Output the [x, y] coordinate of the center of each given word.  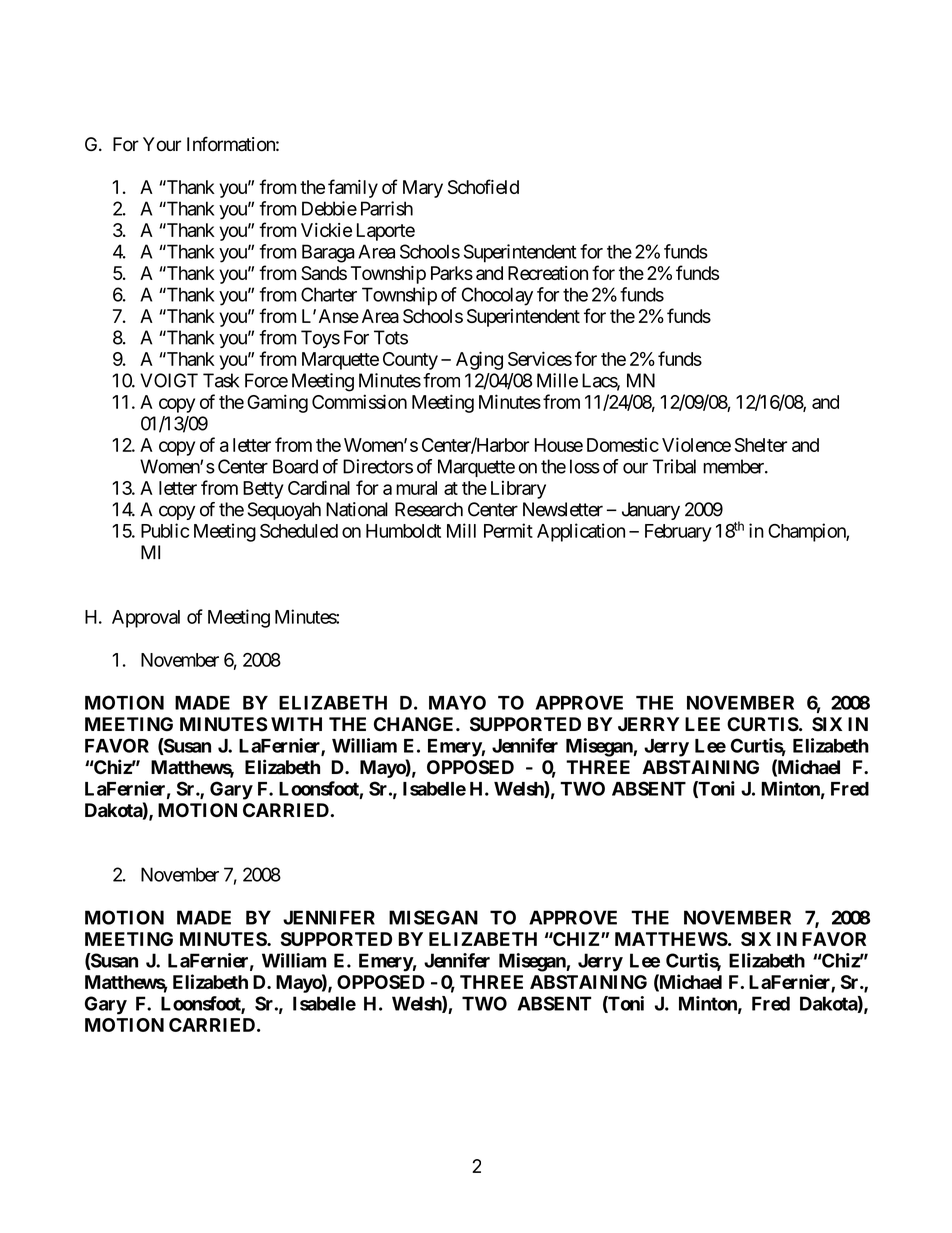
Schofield [483, 186]
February [678, 533]
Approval [146, 619]
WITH [296, 724]
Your [162, 144]
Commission [359, 401]
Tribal [674, 466]
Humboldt [403, 531]
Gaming [277, 403]
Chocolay [497, 296]
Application [581, 532]
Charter [329, 294]
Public [165, 530]
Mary [423, 189]
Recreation [548, 273]
